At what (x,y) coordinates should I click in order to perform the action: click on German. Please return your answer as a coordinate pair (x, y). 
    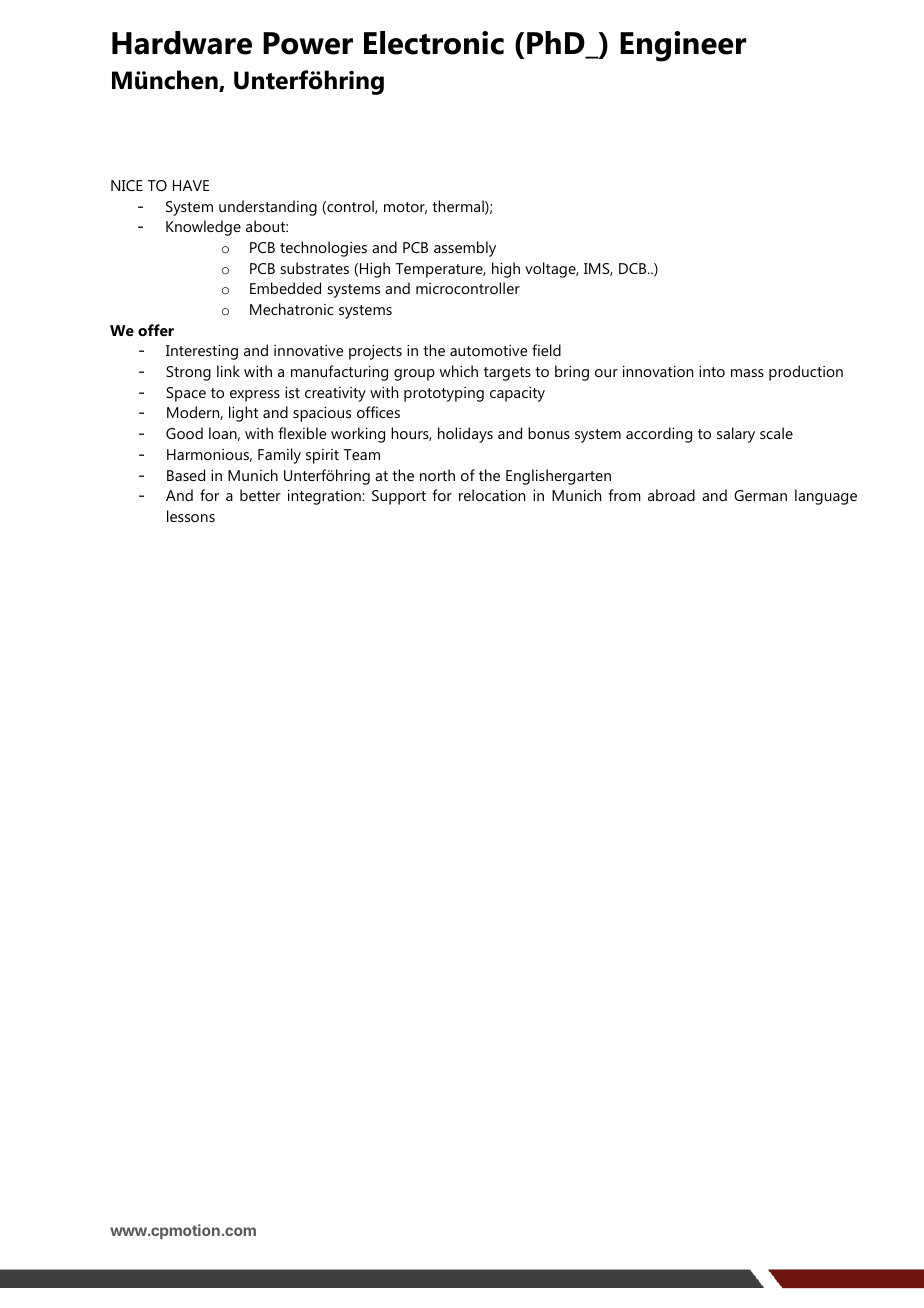
    Looking at the image, I should click on (760, 495).
